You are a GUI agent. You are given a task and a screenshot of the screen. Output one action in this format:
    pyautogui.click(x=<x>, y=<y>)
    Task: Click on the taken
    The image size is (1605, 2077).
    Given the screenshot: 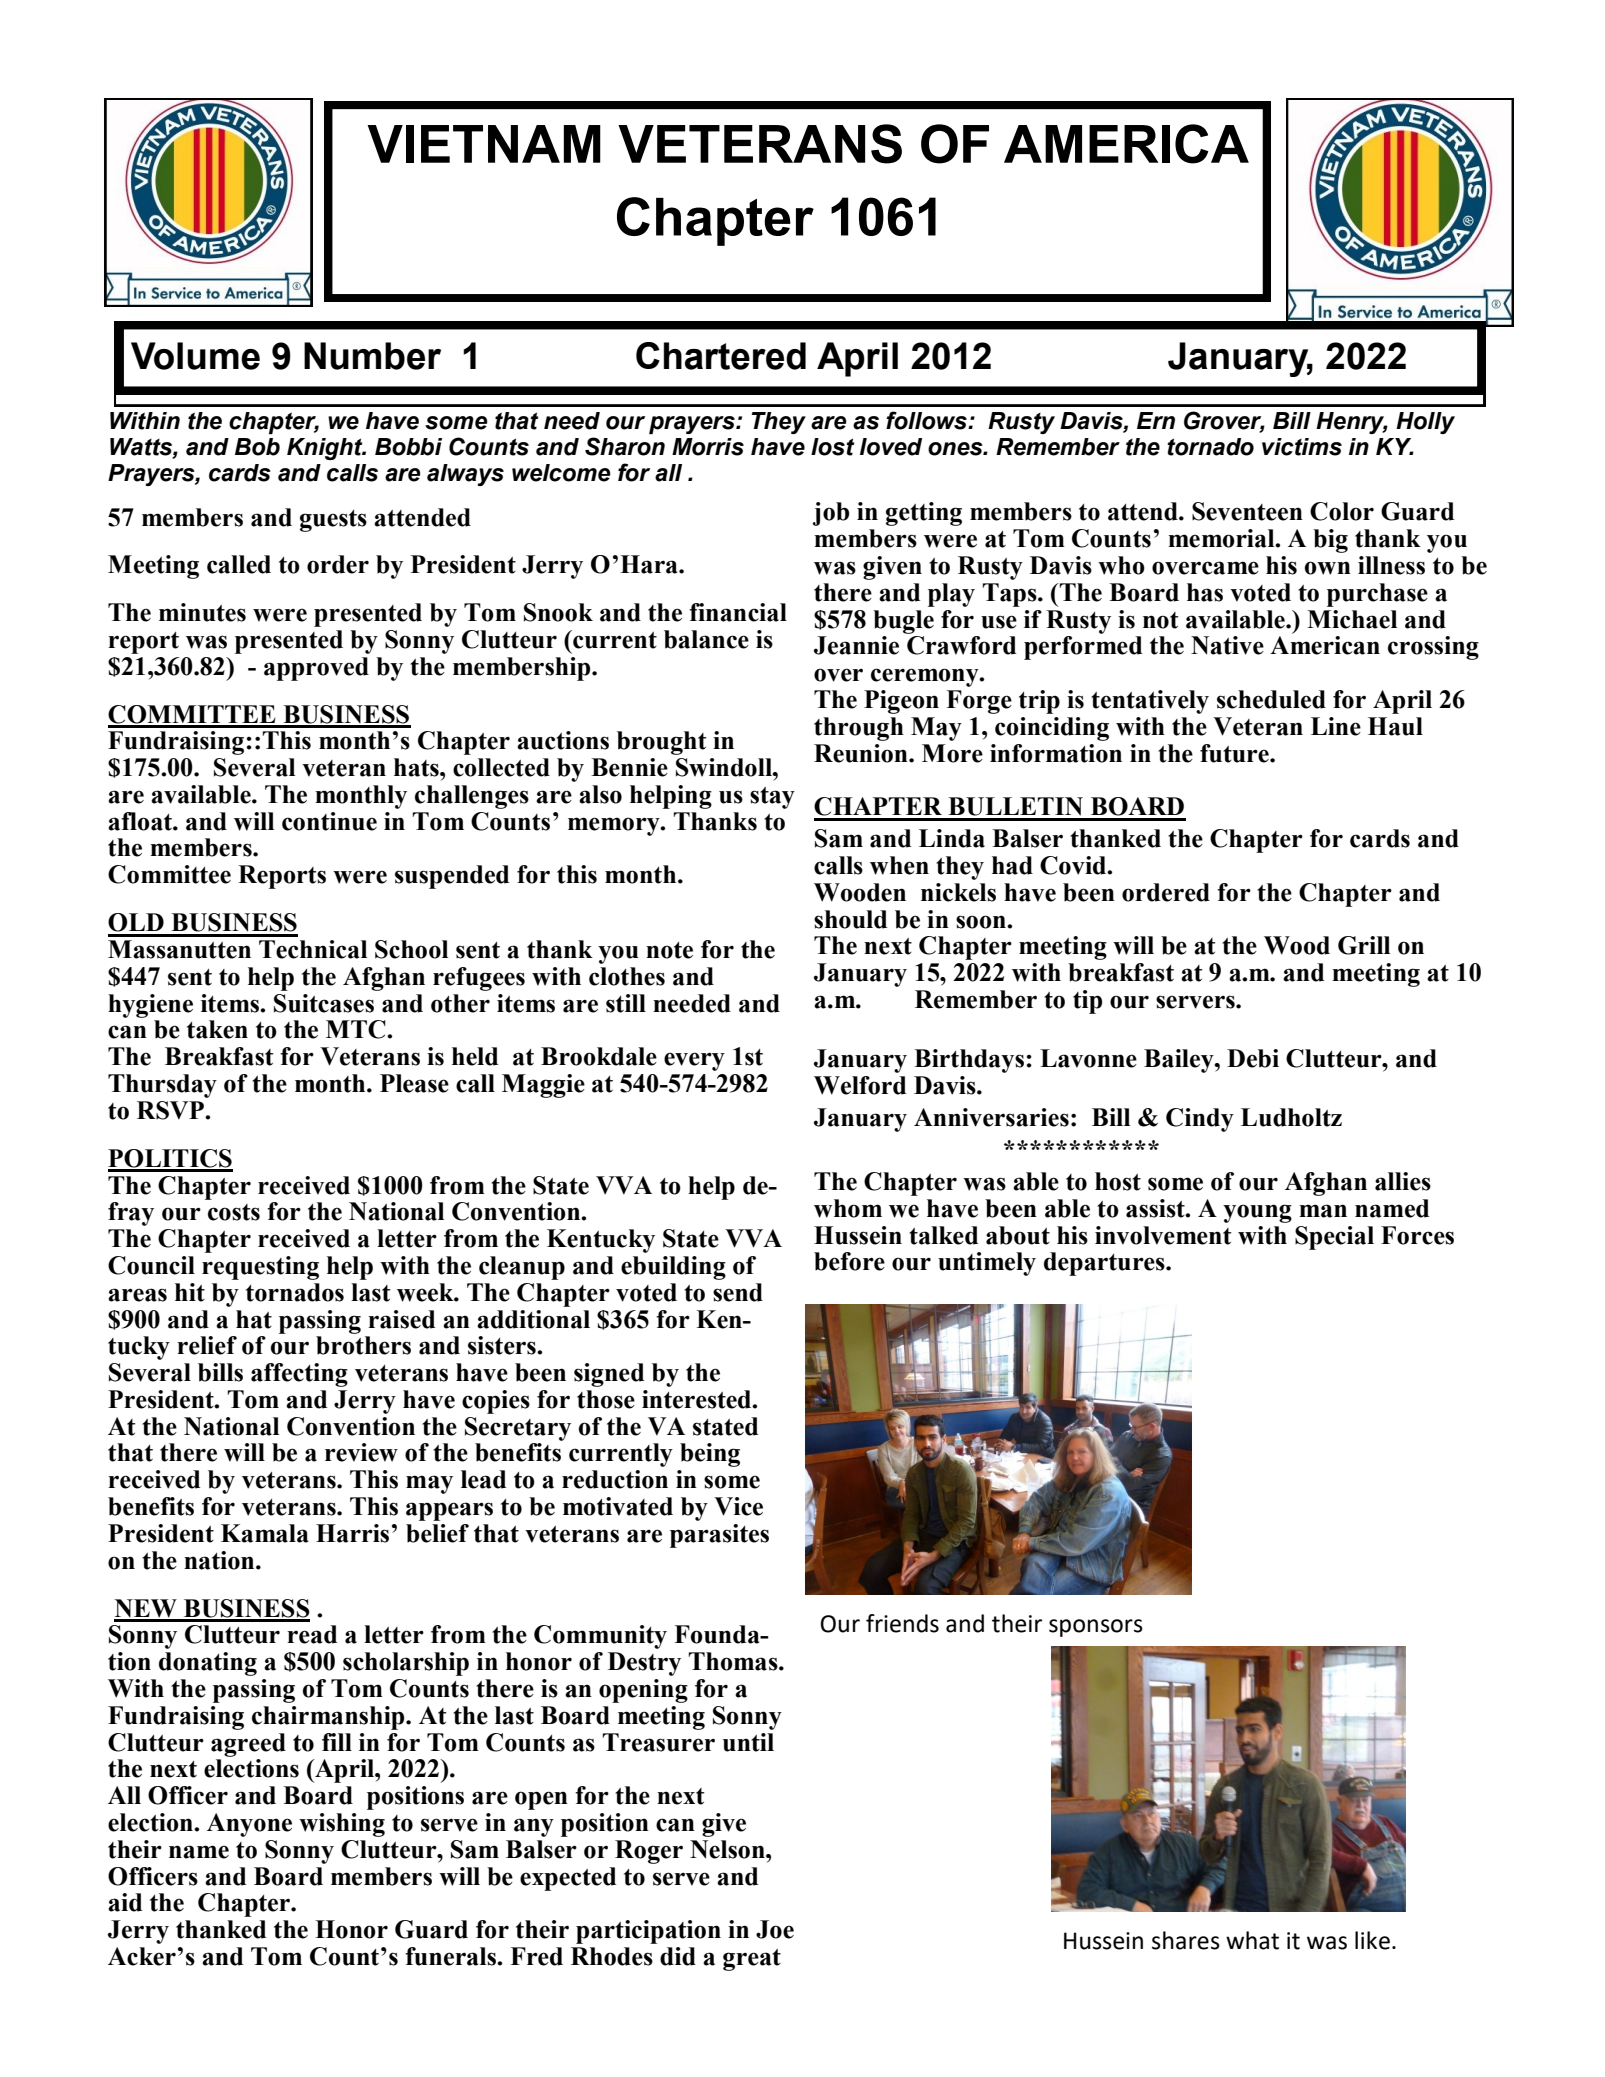 What is the action you would take?
    pyautogui.click(x=217, y=1029)
